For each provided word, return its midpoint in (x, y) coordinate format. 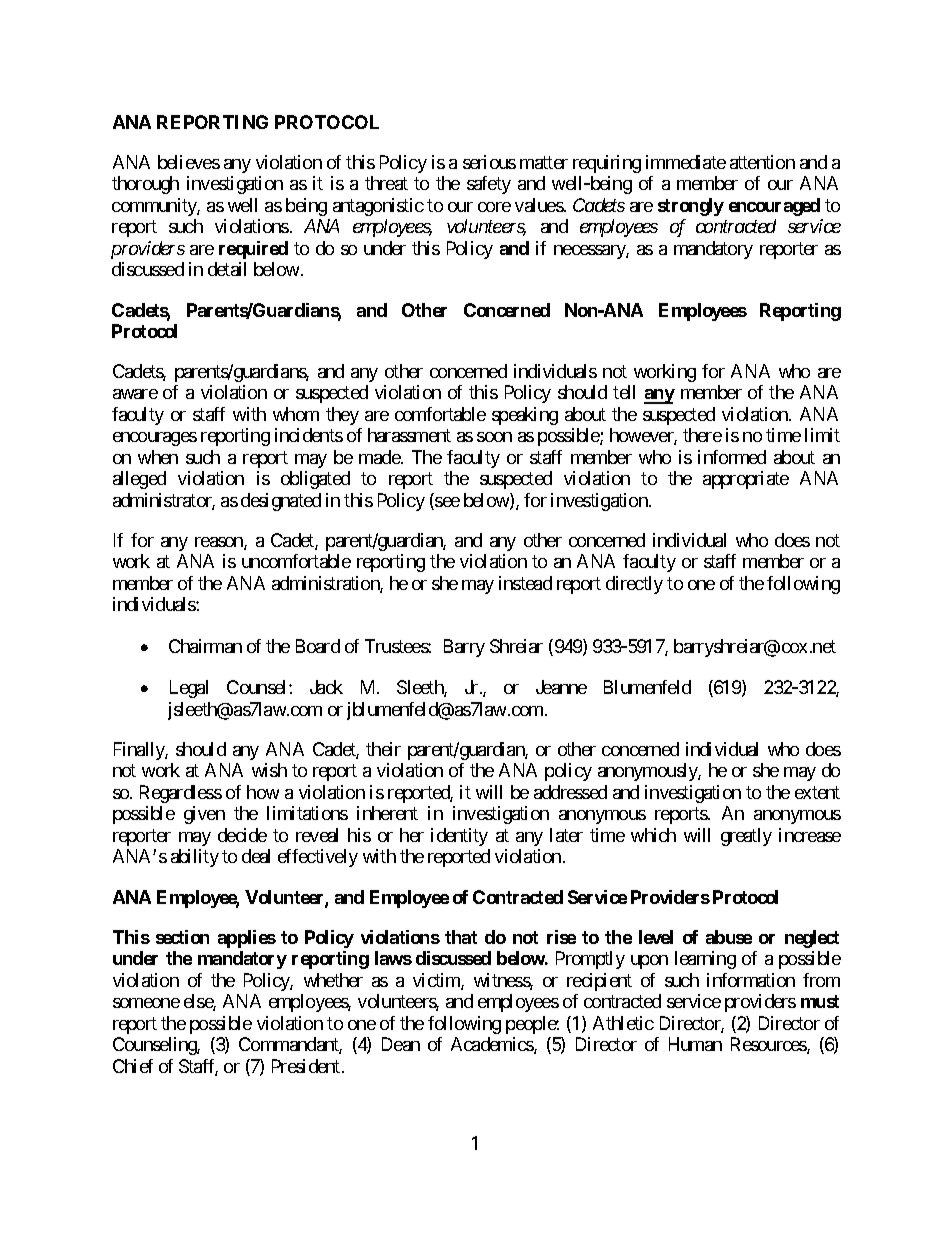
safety (489, 185)
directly (634, 585)
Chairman (205, 646)
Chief (133, 1066)
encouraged (774, 207)
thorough (145, 185)
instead (525, 583)
